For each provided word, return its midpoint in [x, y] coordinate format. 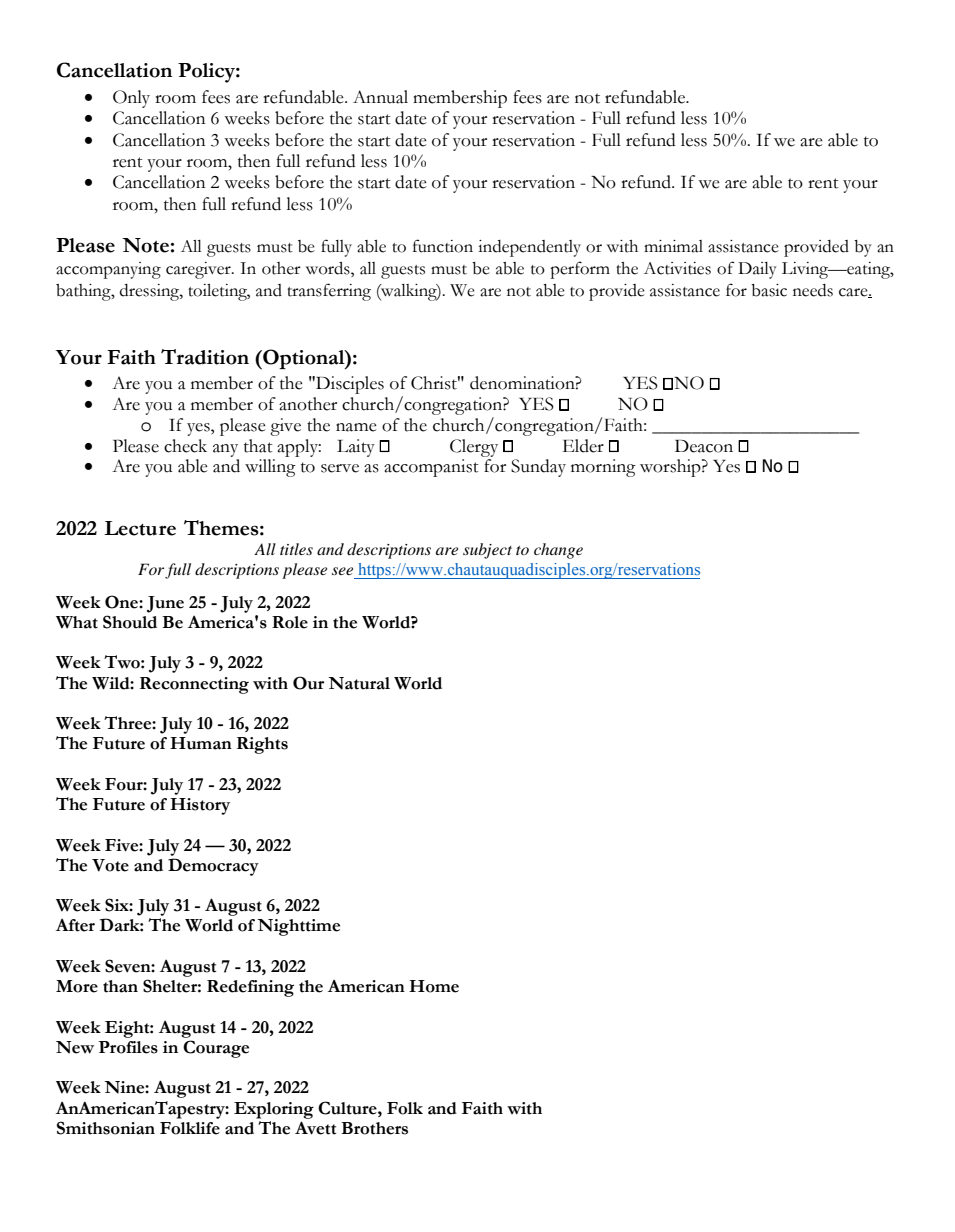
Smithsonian [106, 1128]
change [558, 551]
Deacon [704, 446]
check [185, 446]
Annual [380, 97]
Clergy [474, 448]
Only [131, 99]
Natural [359, 683]
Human [201, 743]
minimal [673, 246]
